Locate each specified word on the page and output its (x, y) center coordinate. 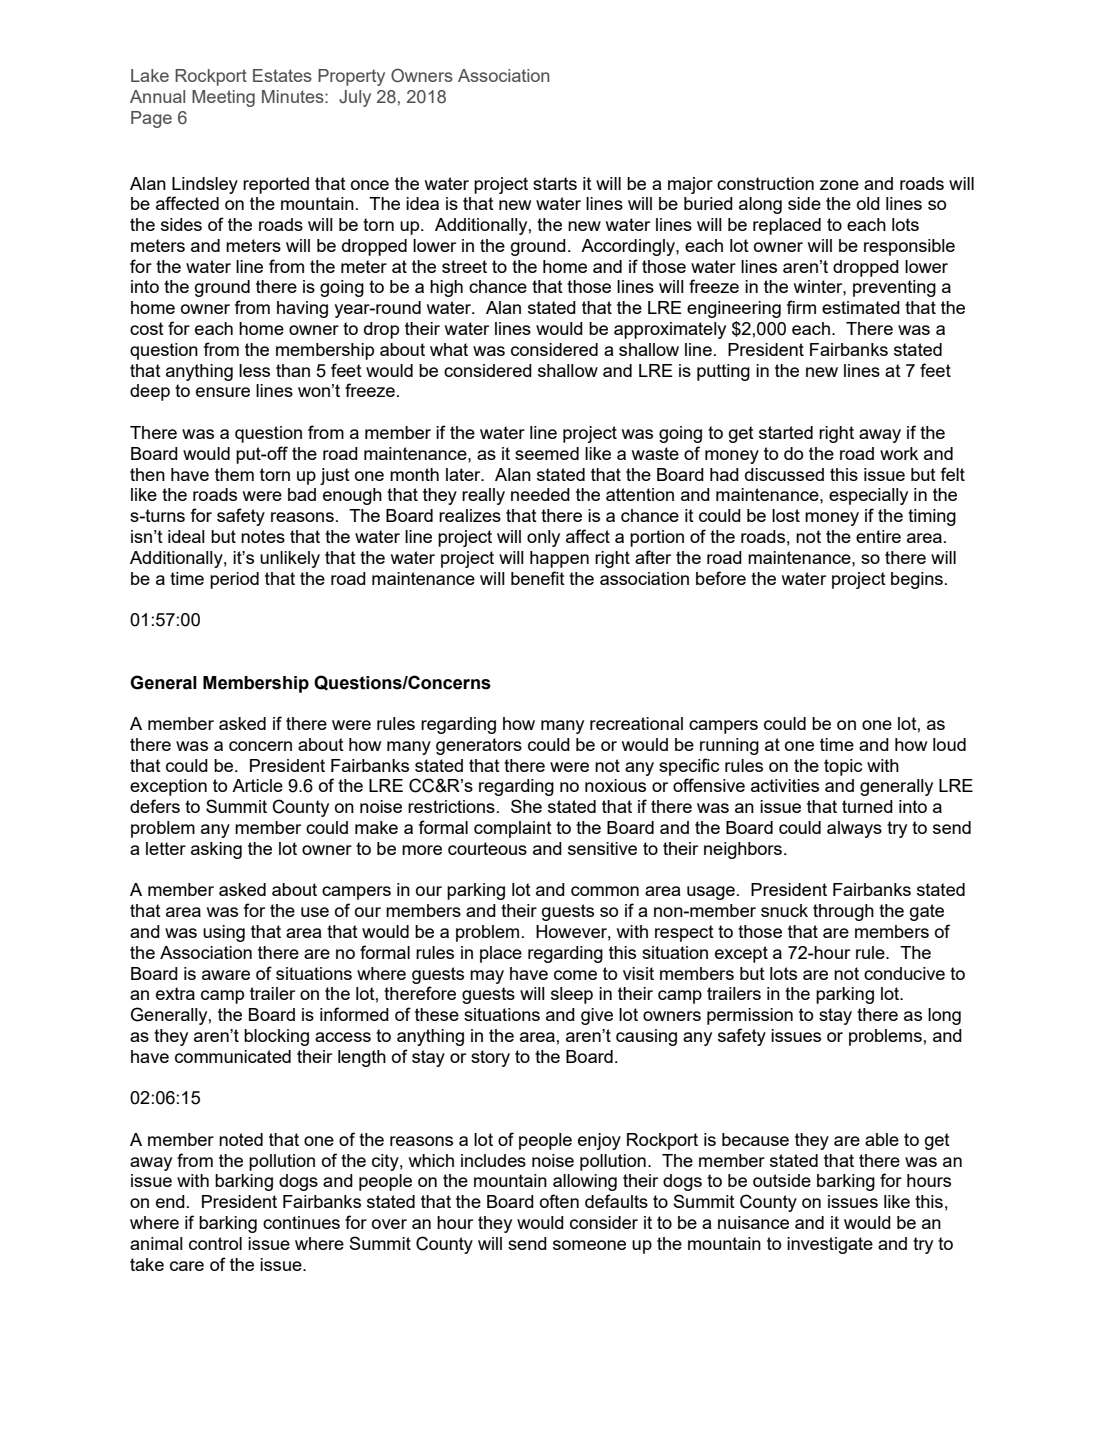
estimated (861, 307)
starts (555, 183)
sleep (572, 995)
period (234, 580)
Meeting (223, 98)
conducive (904, 973)
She (526, 806)
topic (843, 767)
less (254, 370)
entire (878, 536)
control (215, 1243)
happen (559, 559)
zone (839, 185)
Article (257, 785)
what (449, 349)
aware (226, 975)
